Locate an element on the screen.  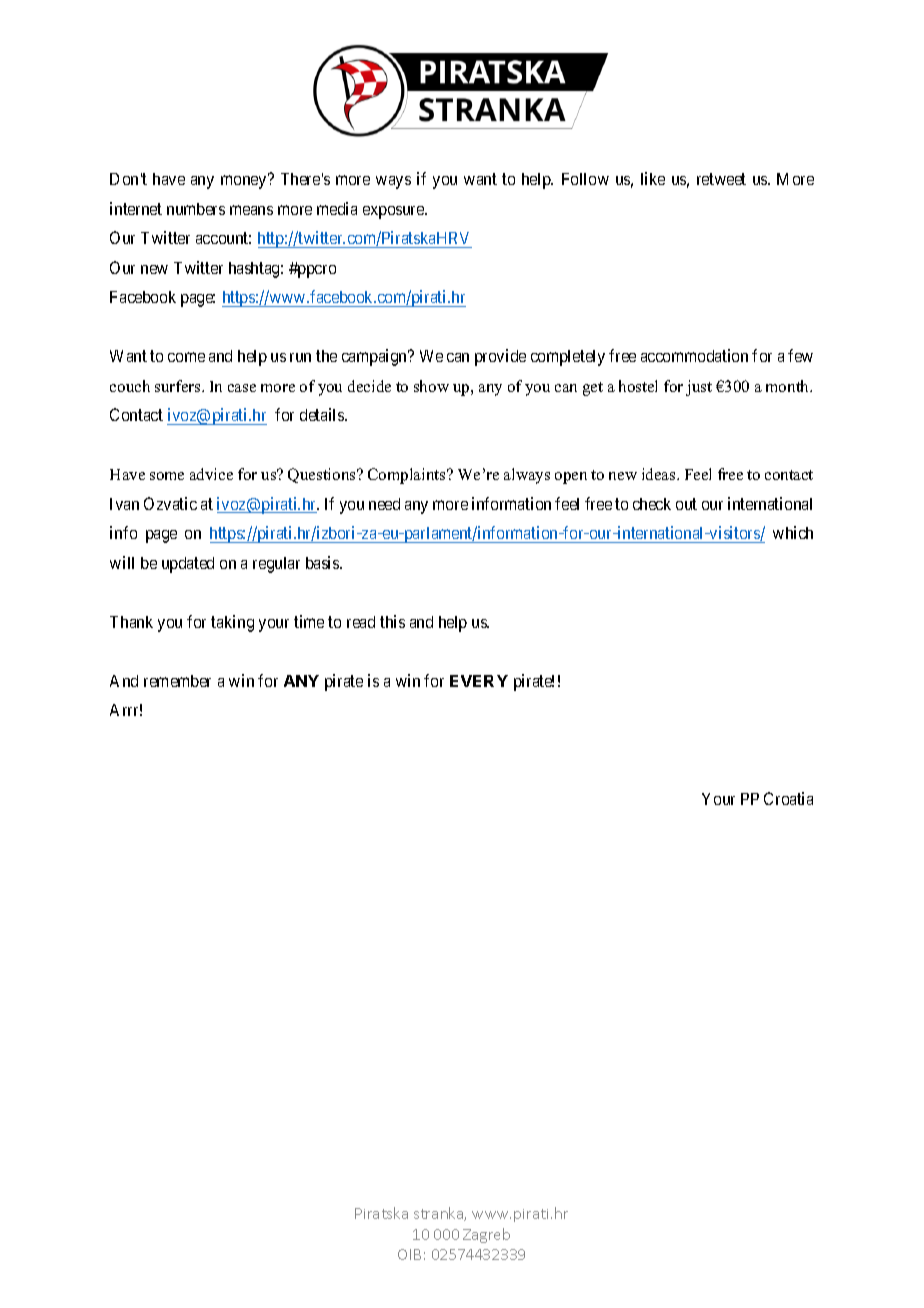
retweet is located at coordinates (721, 179).
